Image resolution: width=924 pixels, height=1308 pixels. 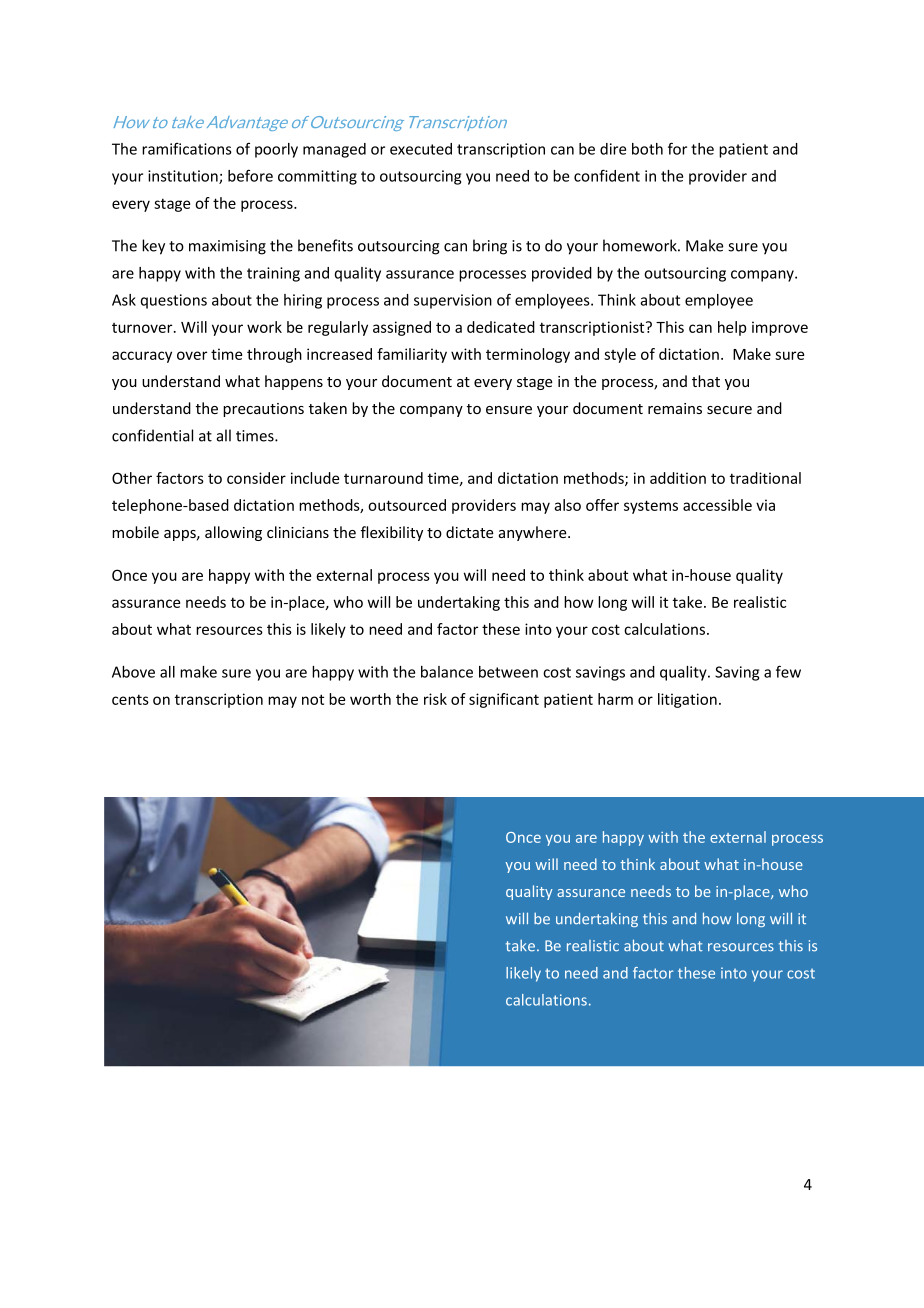 What do you see at coordinates (687, 700) in the screenshot?
I see `litigation` at bounding box center [687, 700].
